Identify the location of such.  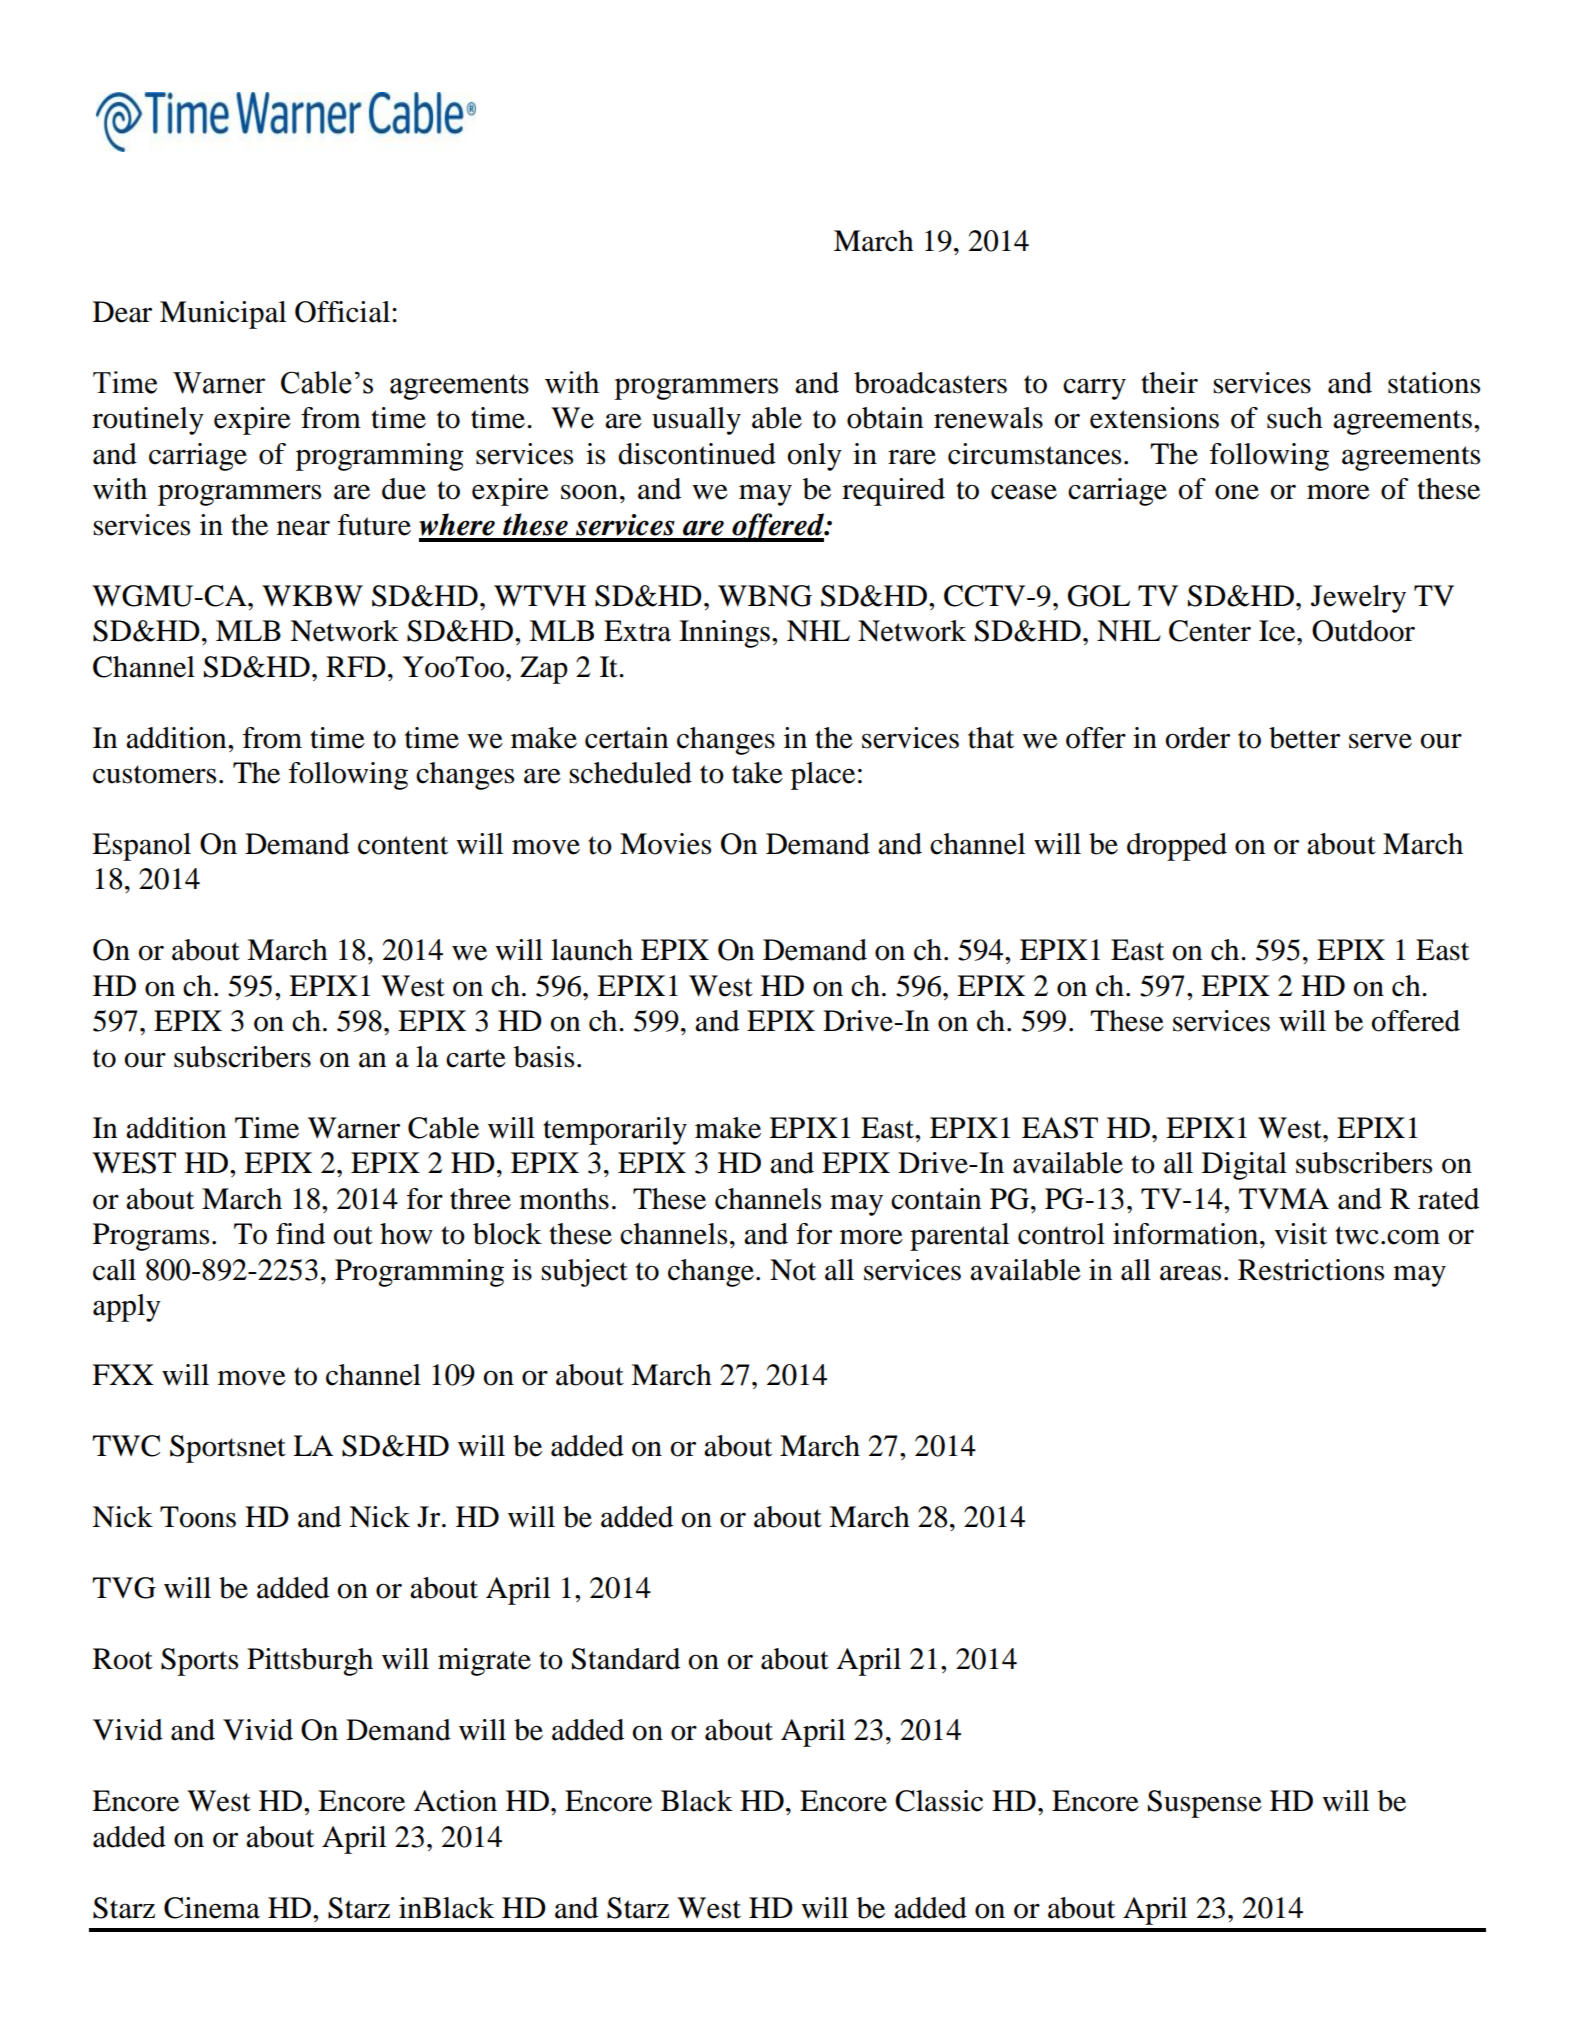
(1295, 418).
